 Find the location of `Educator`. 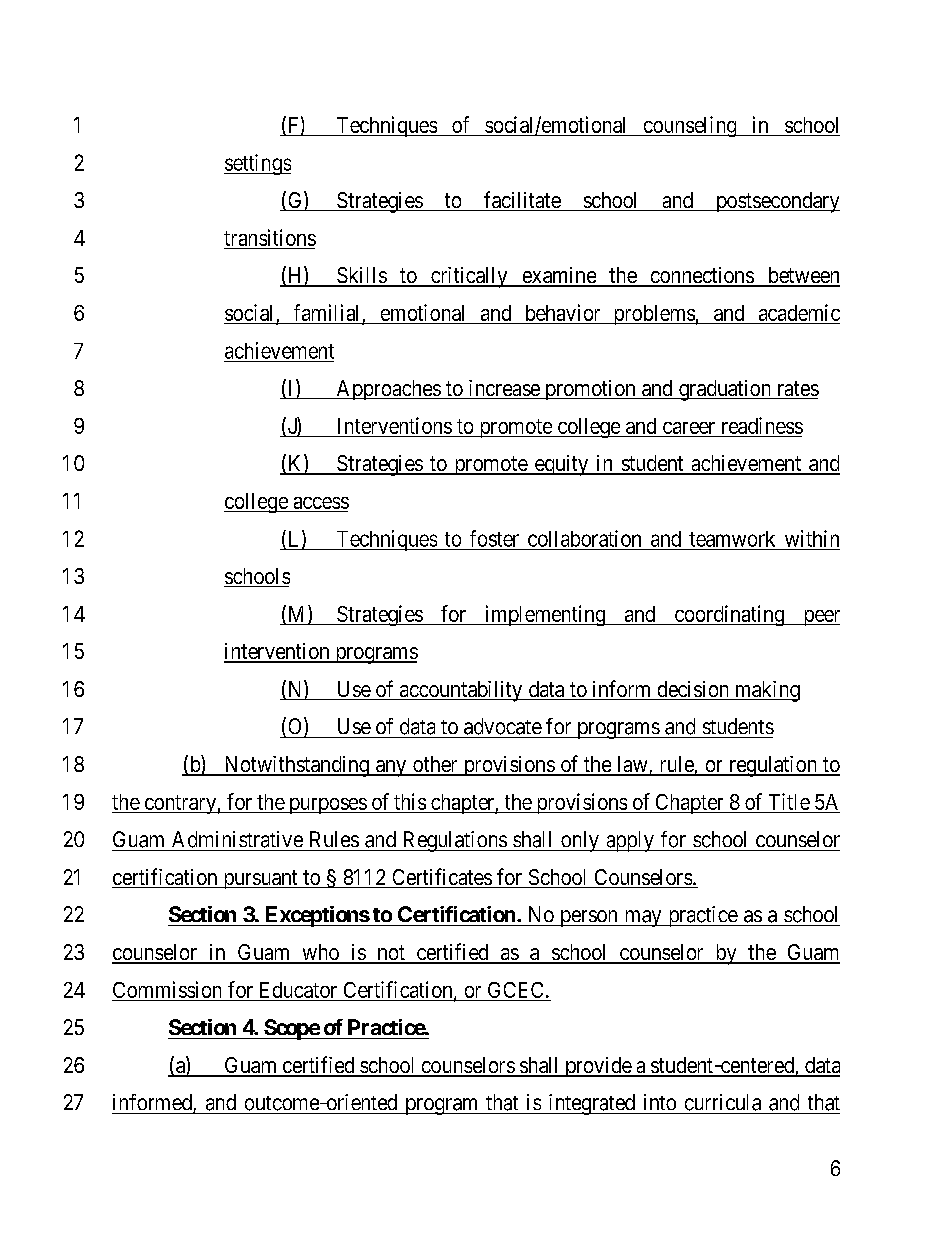

Educator is located at coordinates (298, 991).
